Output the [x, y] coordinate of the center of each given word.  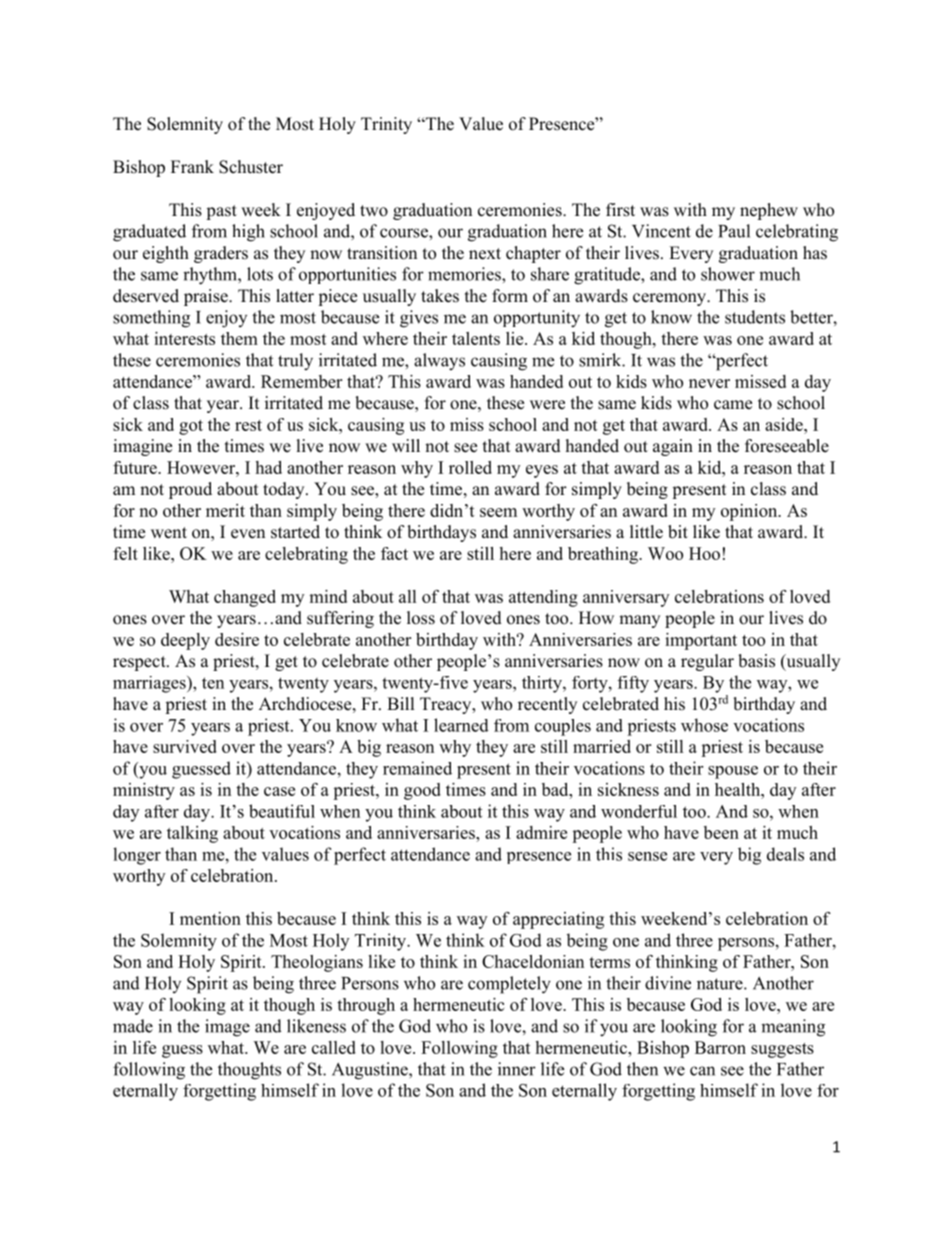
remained [417, 768]
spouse [733, 772]
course [405, 233]
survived [185, 746]
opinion [750, 512]
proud [190, 490]
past [221, 212]
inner [517, 1069]
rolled [470, 467]
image [227, 1028]
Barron [720, 1047]
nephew [769, 211]
